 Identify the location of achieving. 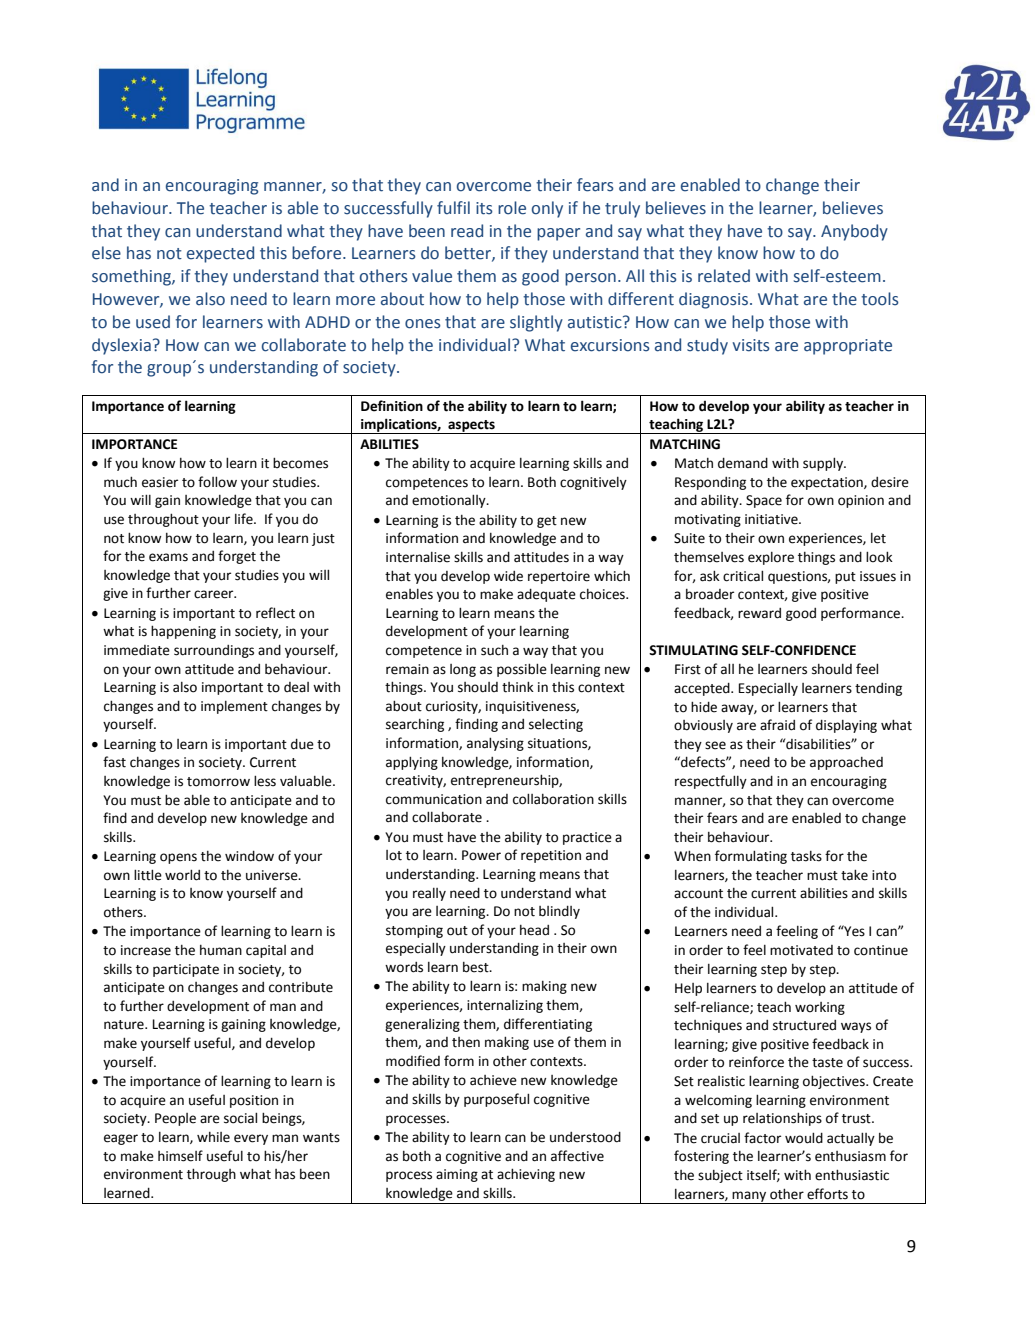
(526, 1175).
